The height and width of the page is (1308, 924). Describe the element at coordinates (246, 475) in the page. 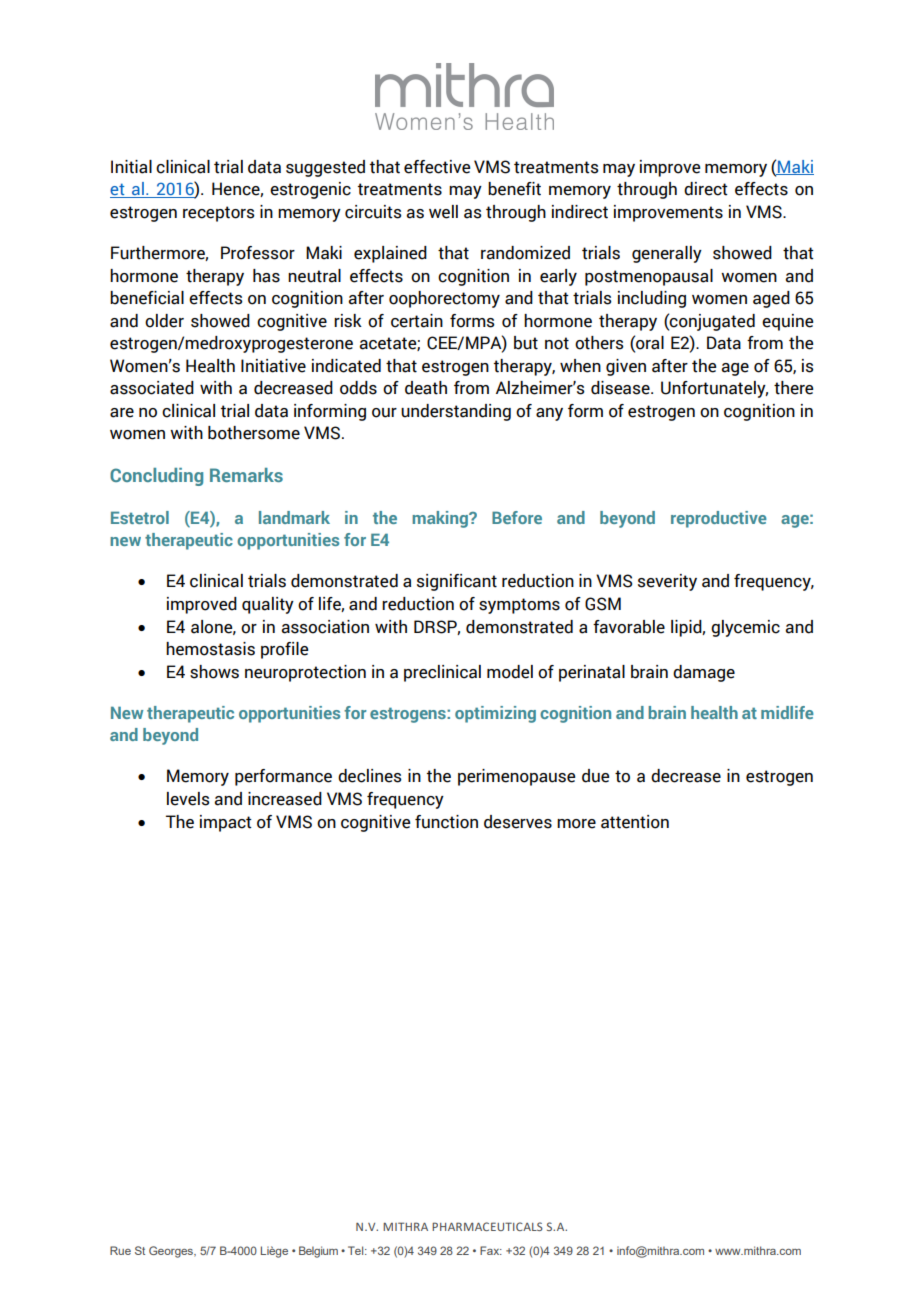

I see `Remarks` at that location.
